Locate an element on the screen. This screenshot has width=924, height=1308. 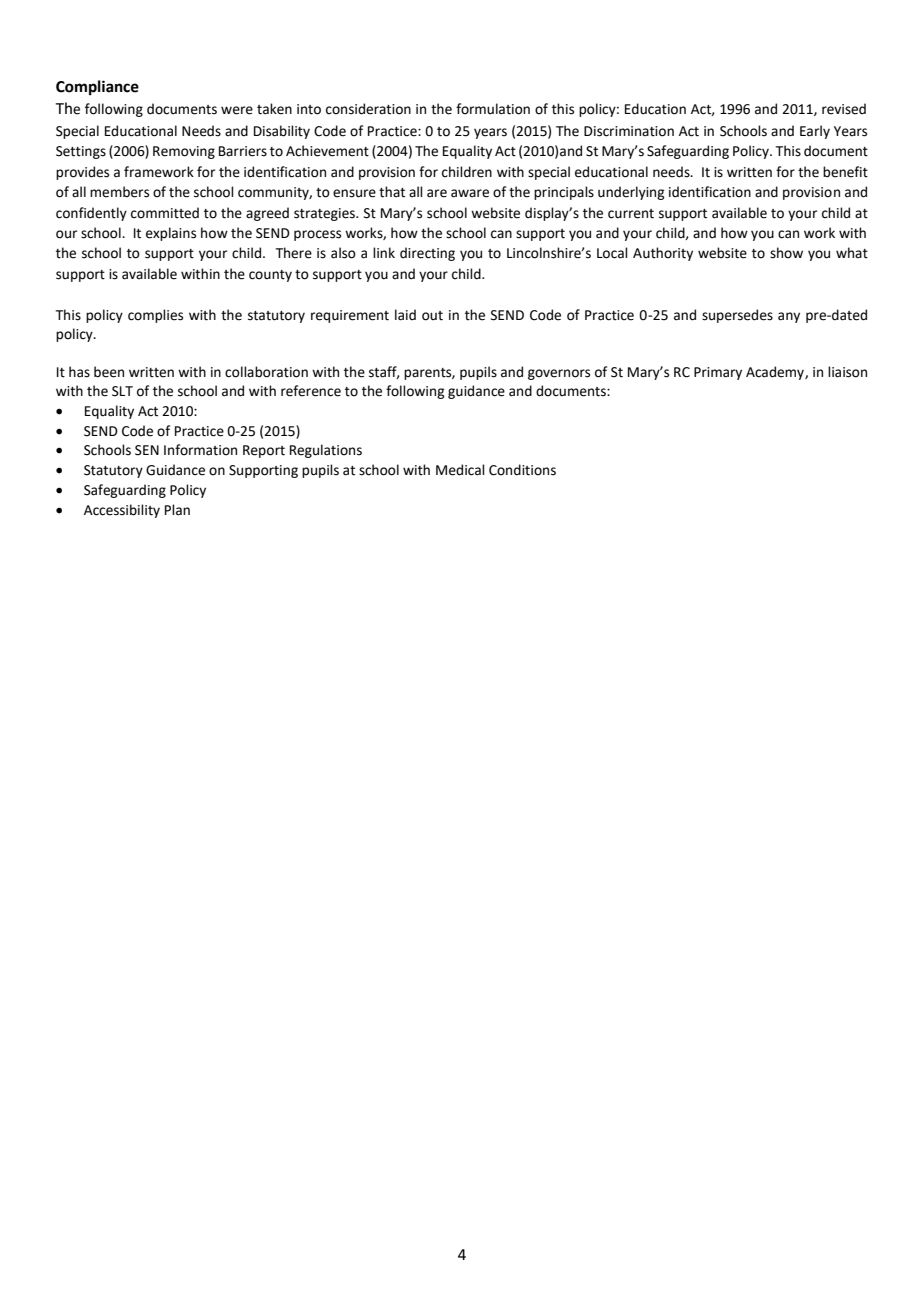
directing is located at coordinates (427, 254).
